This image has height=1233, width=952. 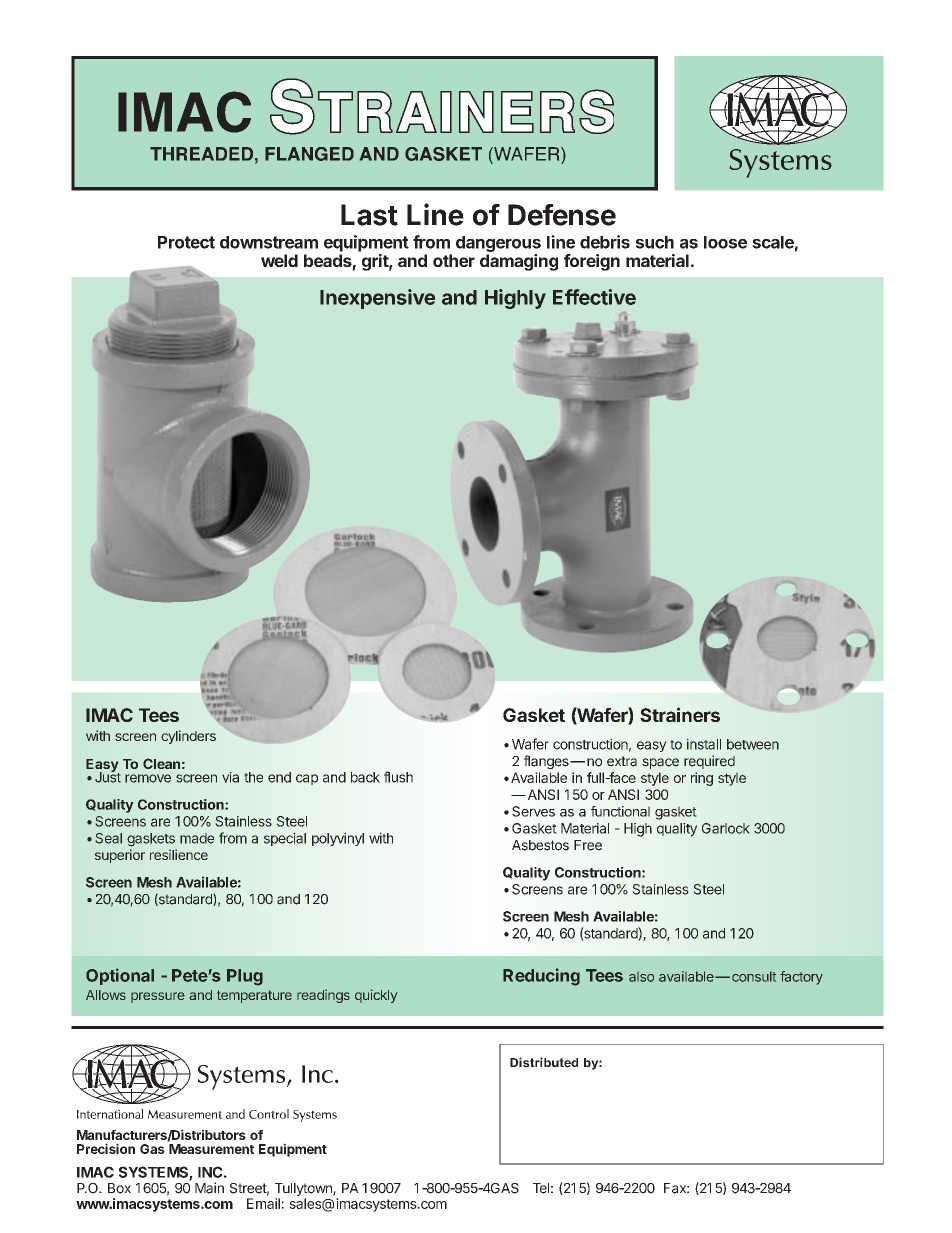 I want to click on Protect, so click(x=186, y=242).
